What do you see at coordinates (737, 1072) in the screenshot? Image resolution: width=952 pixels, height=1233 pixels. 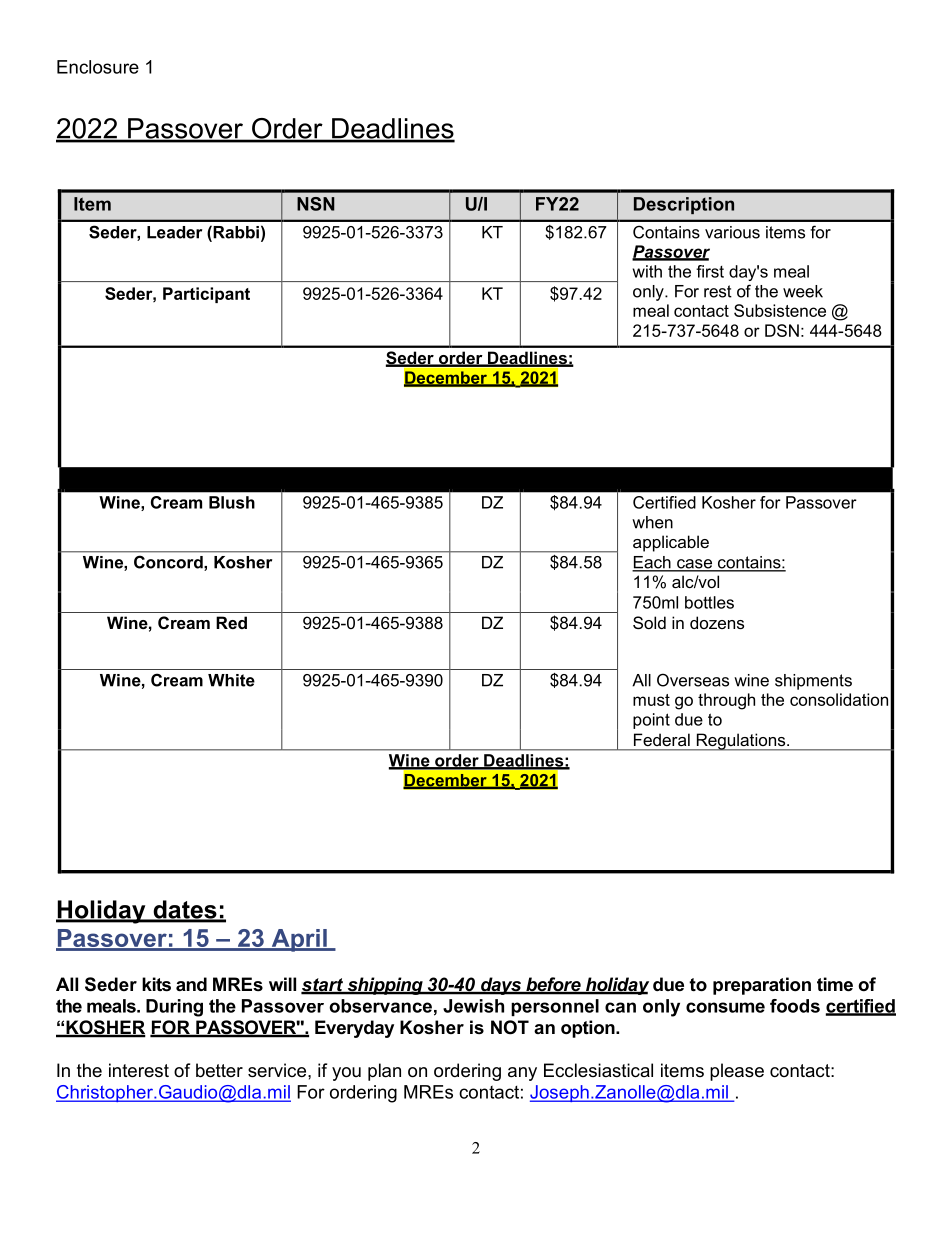 I see `please` at bounding box center [737, 1072].
